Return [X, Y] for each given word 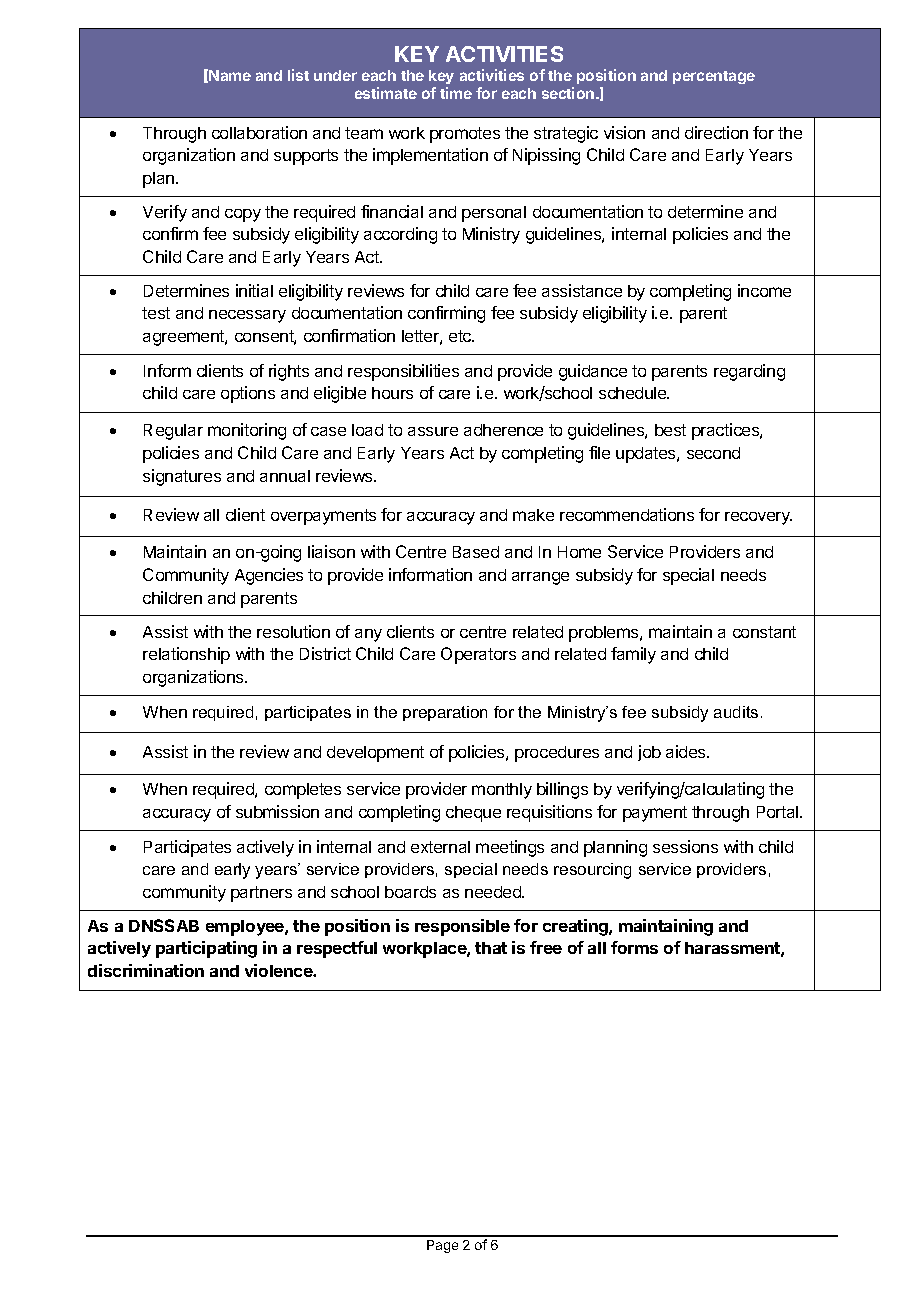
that [491, 948]
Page [442, 1246]
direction [716, 132]
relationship [186, 655]
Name [230, 75]
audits [736, 712]
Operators [478, 655]
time [456, 93]
